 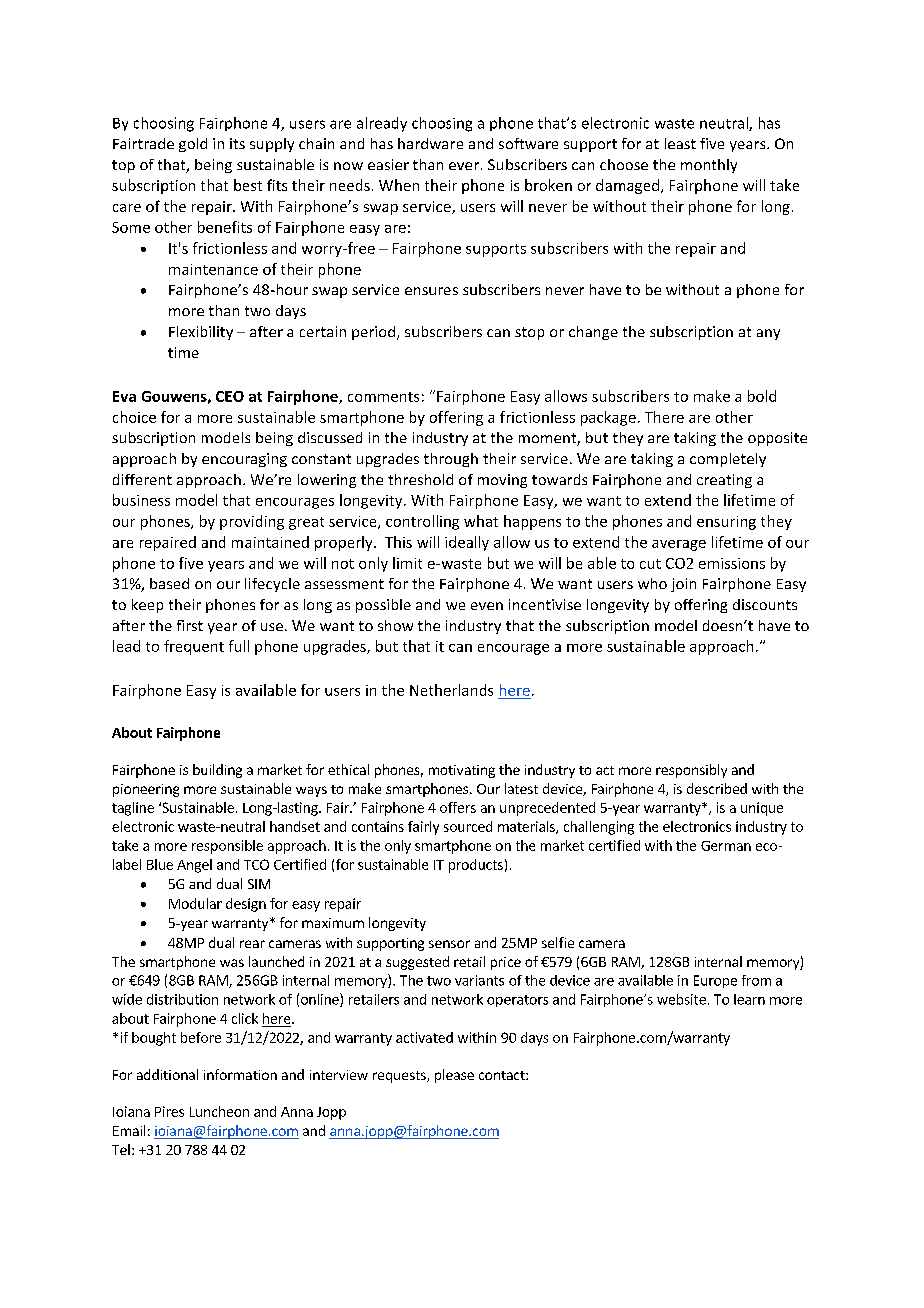 I want to click on described, so click(x=717, y=788).
